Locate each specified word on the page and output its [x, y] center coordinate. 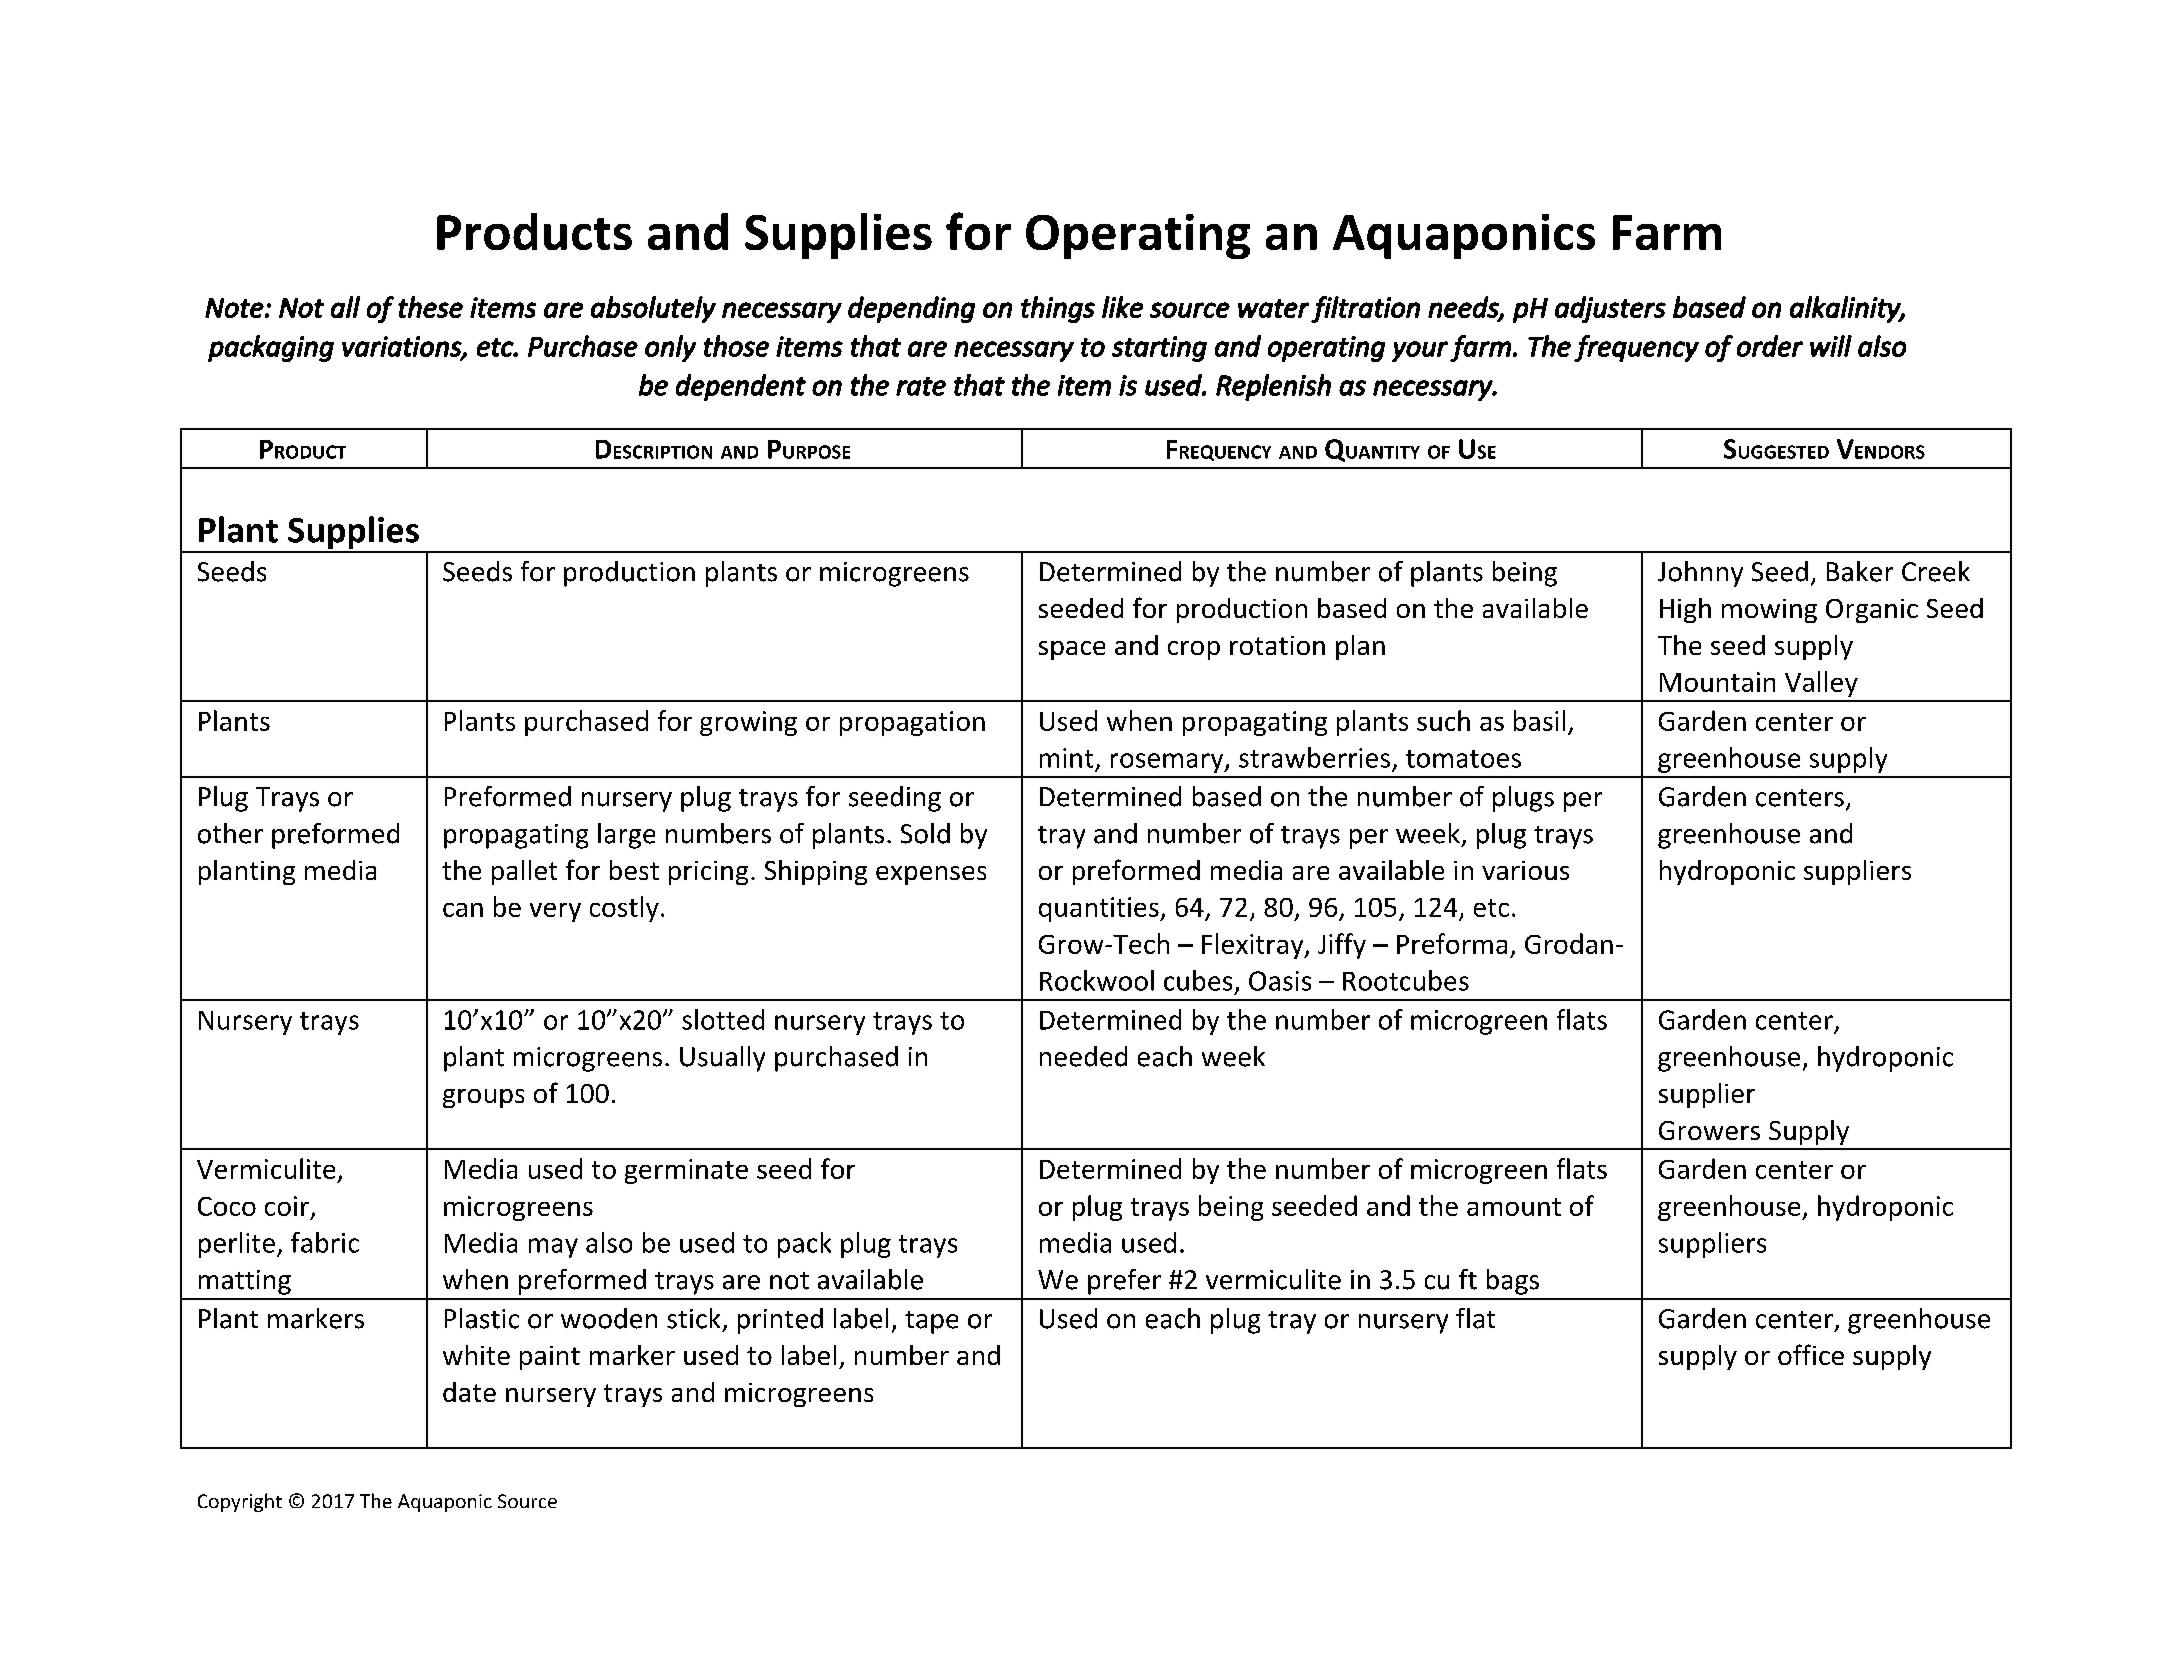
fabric [325, 1242]
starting [1159, 349]
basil [1539, 720]
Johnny [1700, 574]
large [626, 836]
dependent [741, 387]
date [469, 1392]
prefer [1124, 1282]
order [1770, 346]
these [430, 307]
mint [1066, 758]
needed [1083, 1056]
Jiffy [1342, 946]
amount [1514, 1207]
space [1072, 650]
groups [483, 1098]
